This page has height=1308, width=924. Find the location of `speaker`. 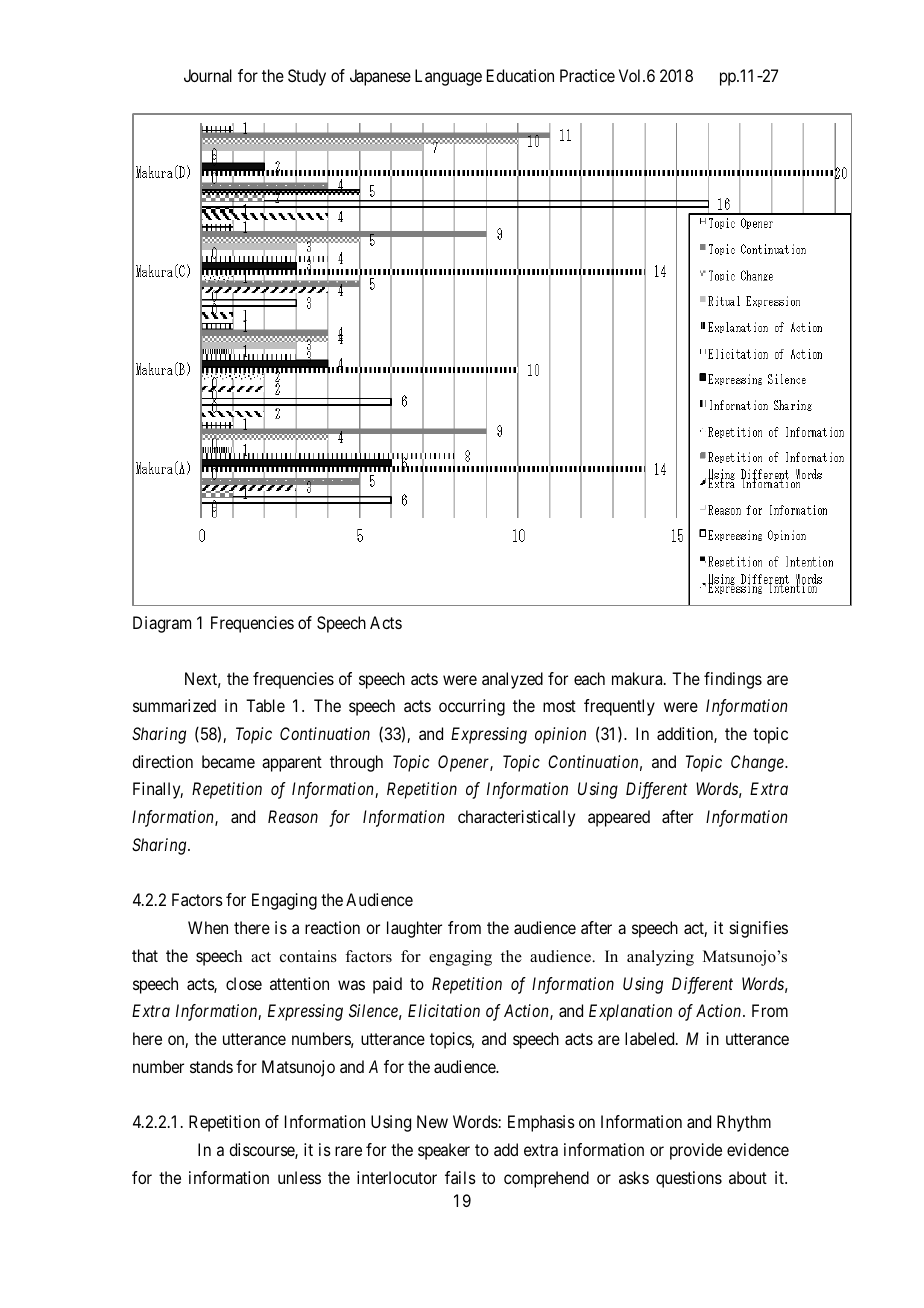

speaker is located at coordinates (444, 1151).
